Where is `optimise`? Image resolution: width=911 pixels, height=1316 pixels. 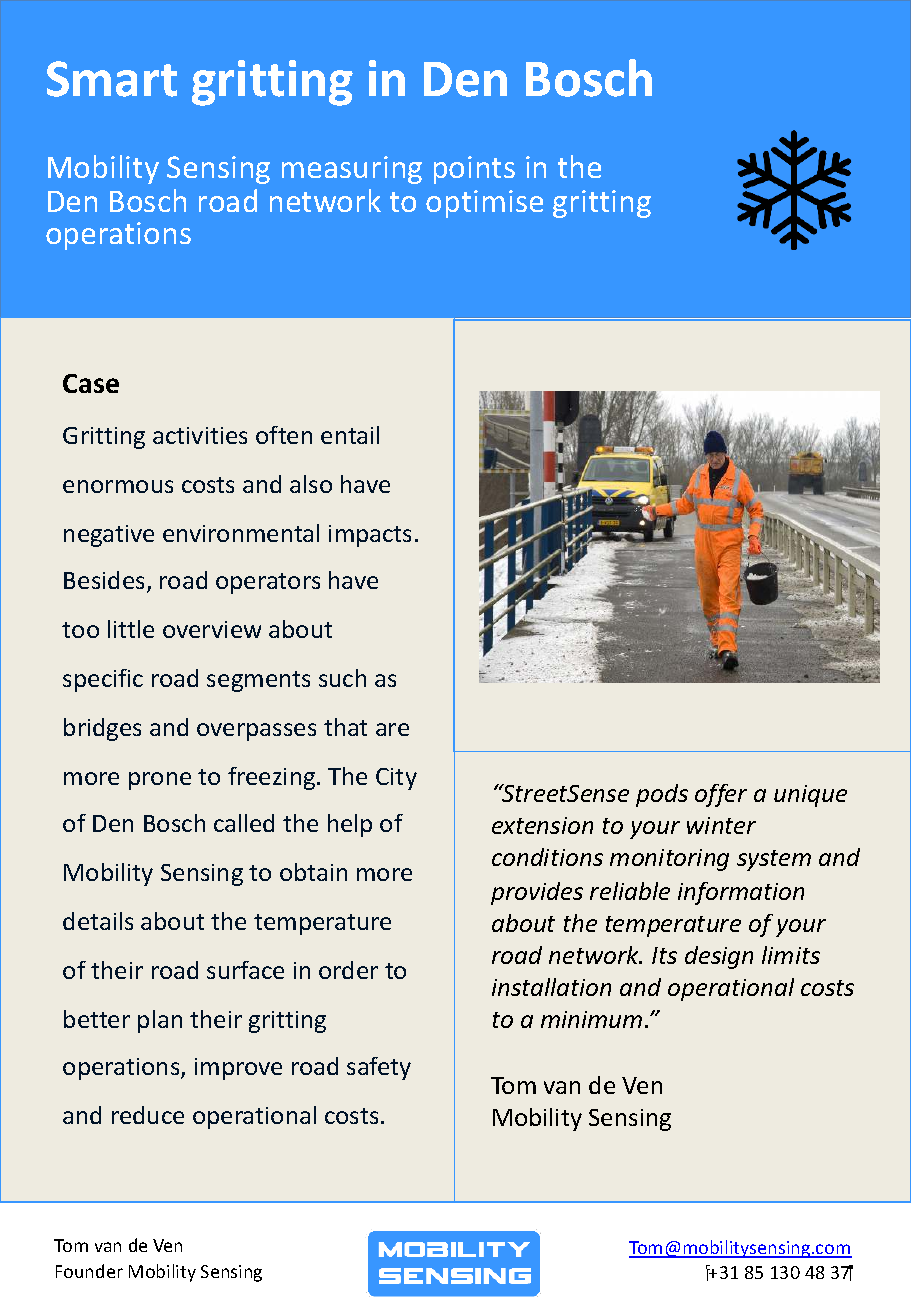
optimise is located at coordinates (484, 204).
